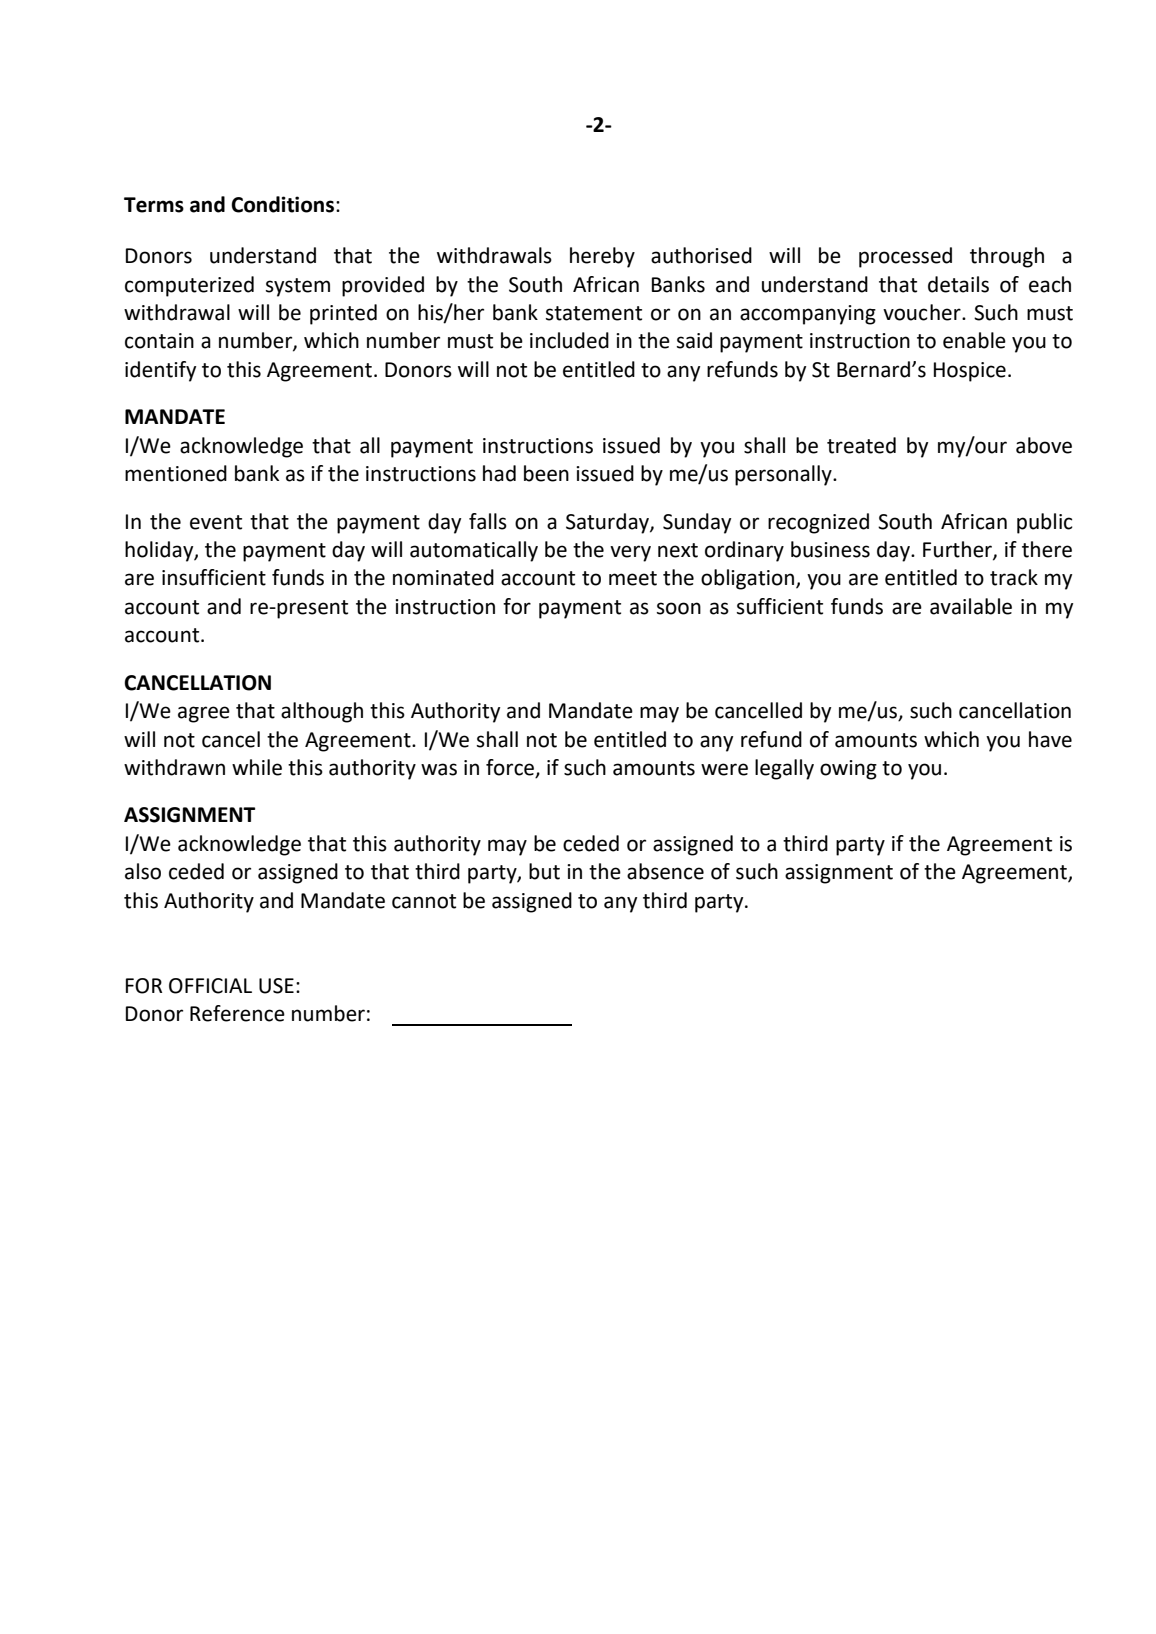 The width and height of the screenshot is (1156, 1634). Describe the element at coordinates (1050, 739) in the screenshot. I see `have` at that location.
